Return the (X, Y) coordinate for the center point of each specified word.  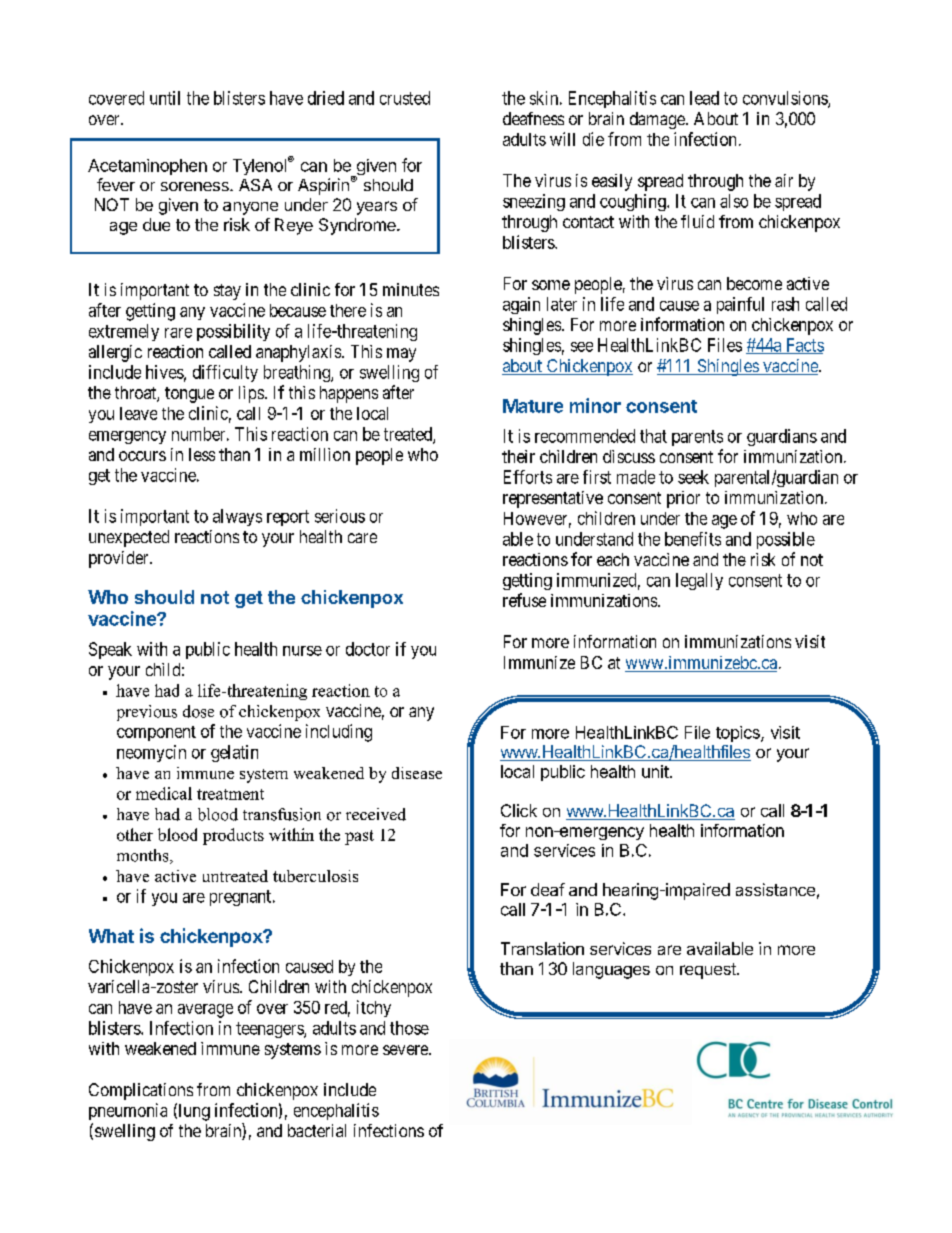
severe (406, 1050)
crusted (405, 98)
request (709, 971)
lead (704, 98)
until (165, 98)
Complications (141, 1091)
